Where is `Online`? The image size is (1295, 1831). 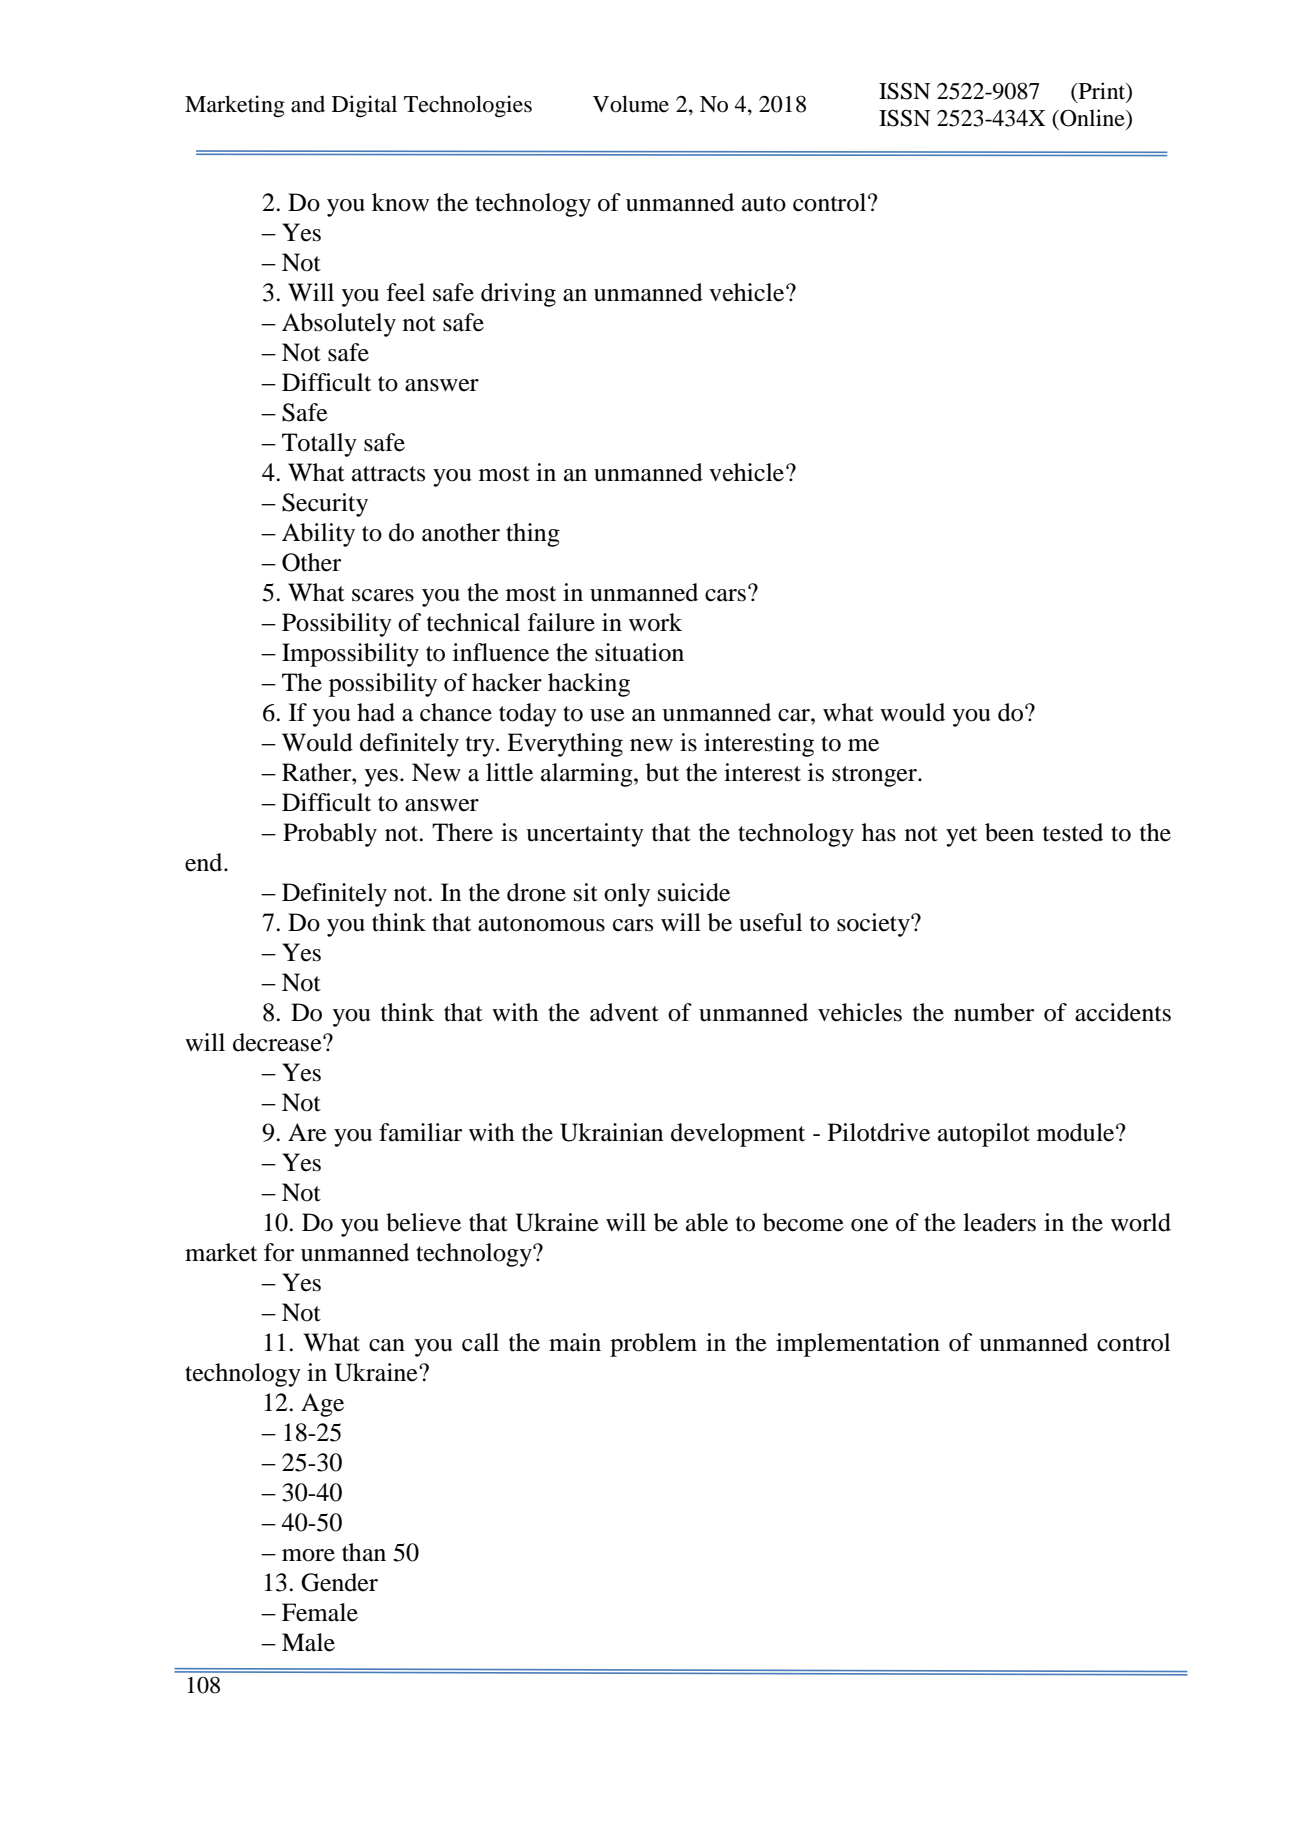
Online is located at coordinates (1092, 119).
